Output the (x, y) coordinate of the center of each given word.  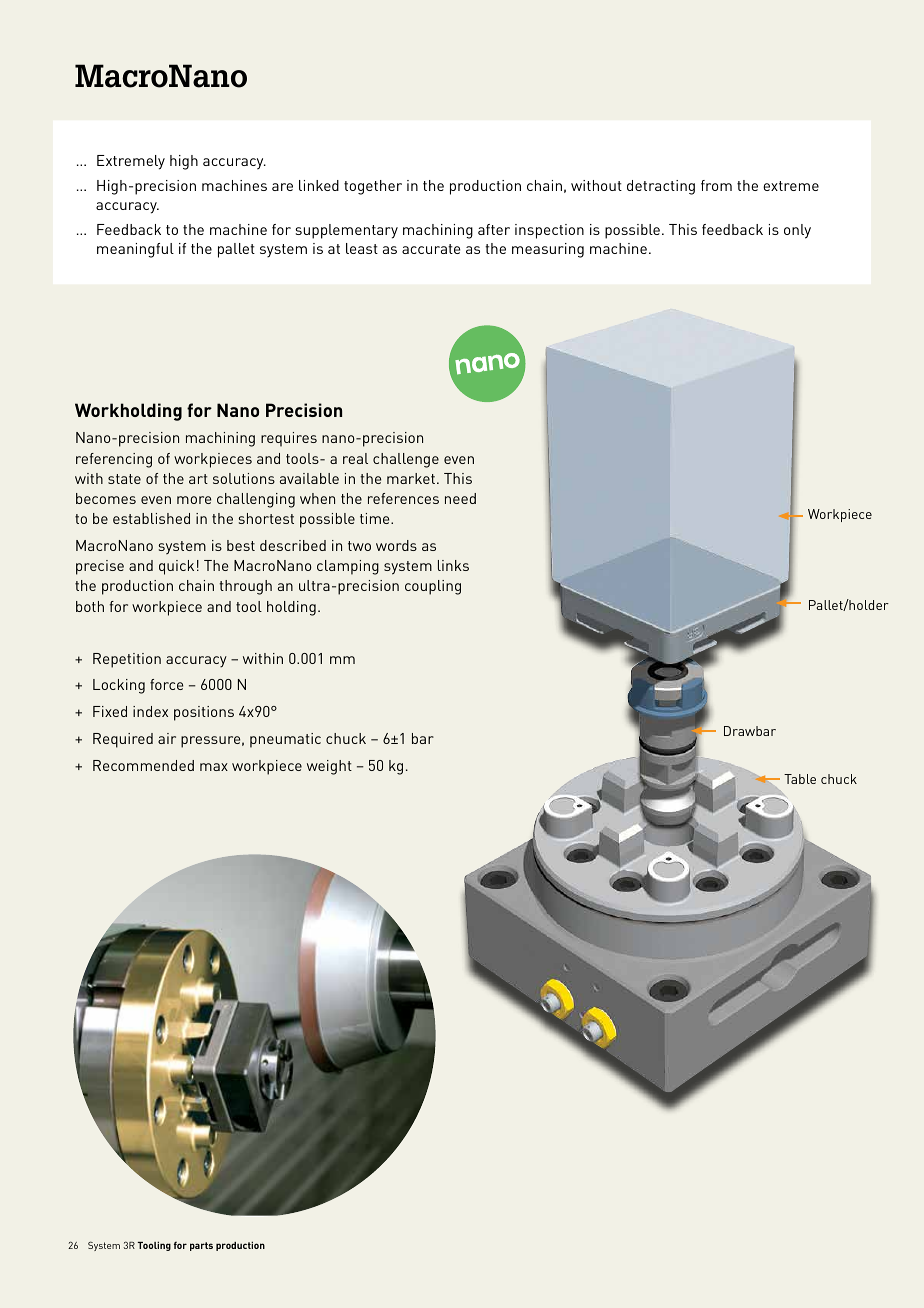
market (412, 478)
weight (329, 767)
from (716, 185)
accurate (431, 249)
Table (800, 779)
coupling (433, 587)
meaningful (135, 250)
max (214, 767)
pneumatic (285, 740)
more (194, 500)
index (150, 711)
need (460, 498)
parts (201, 1246)
